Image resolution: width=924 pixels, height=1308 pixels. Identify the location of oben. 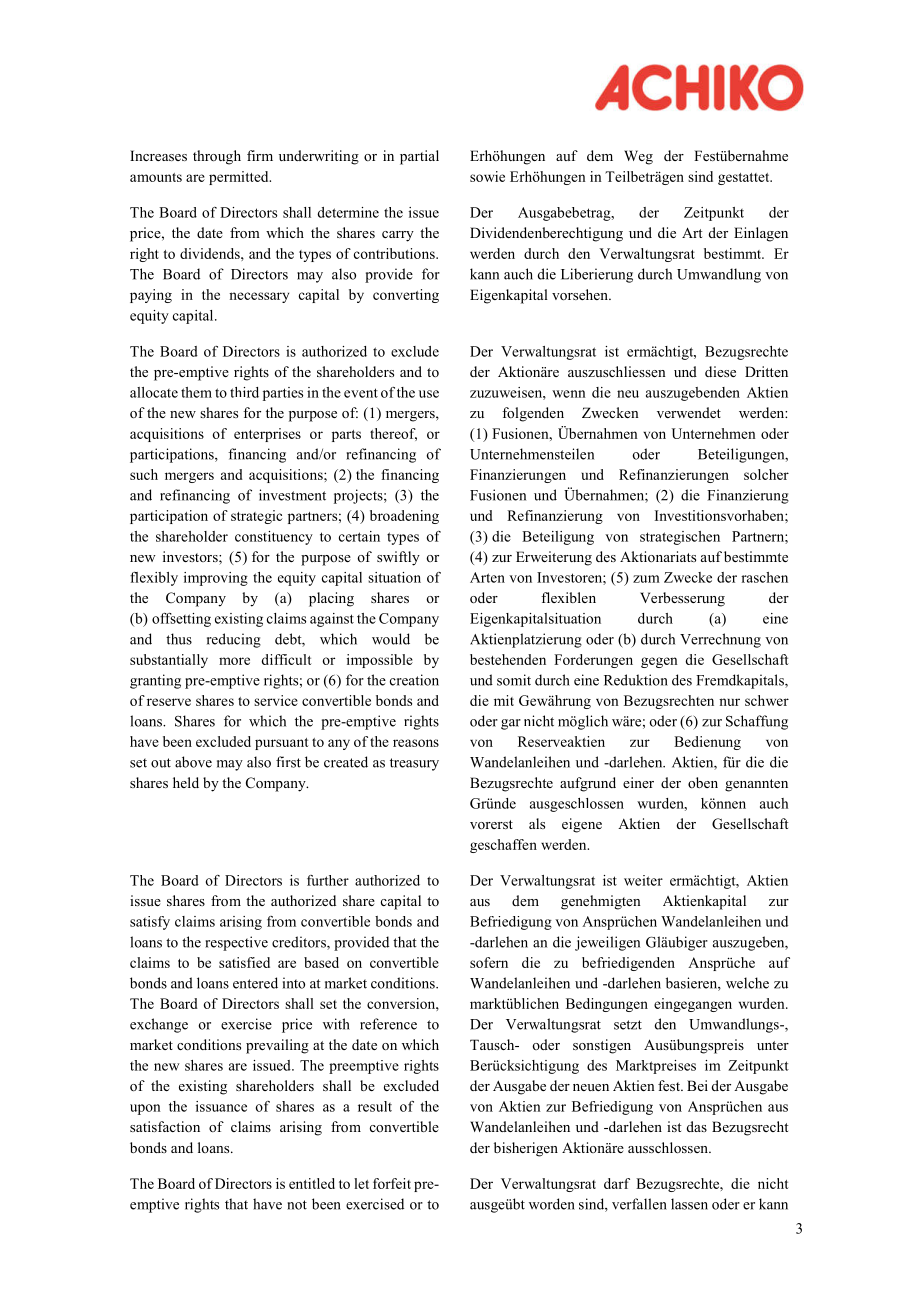
(703, 782).
